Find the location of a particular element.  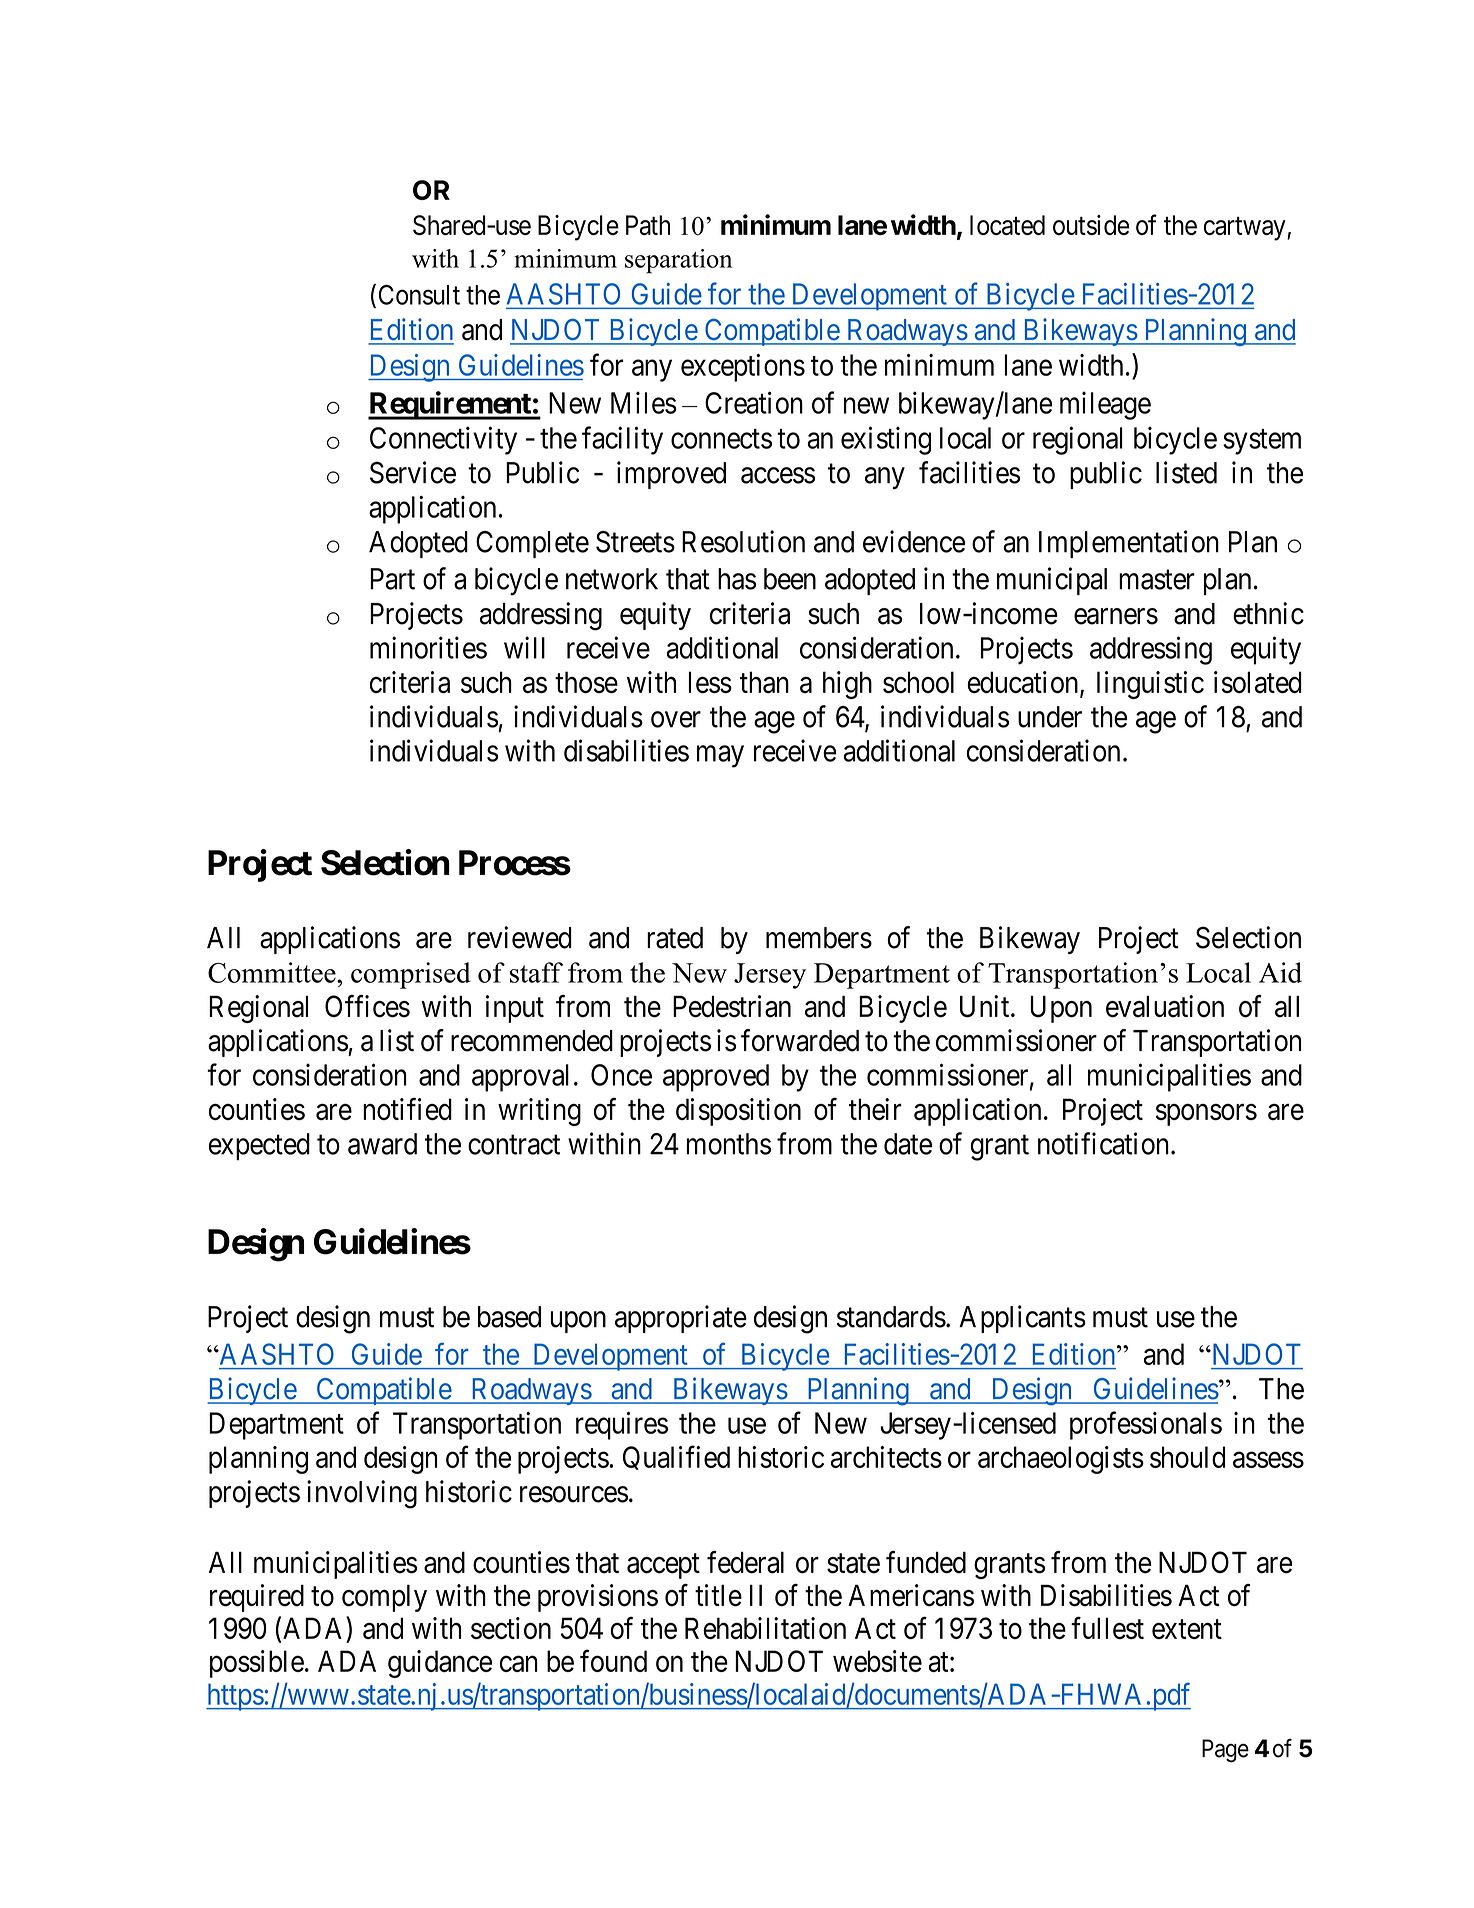

comprised is located at coordinates (411, 975).
